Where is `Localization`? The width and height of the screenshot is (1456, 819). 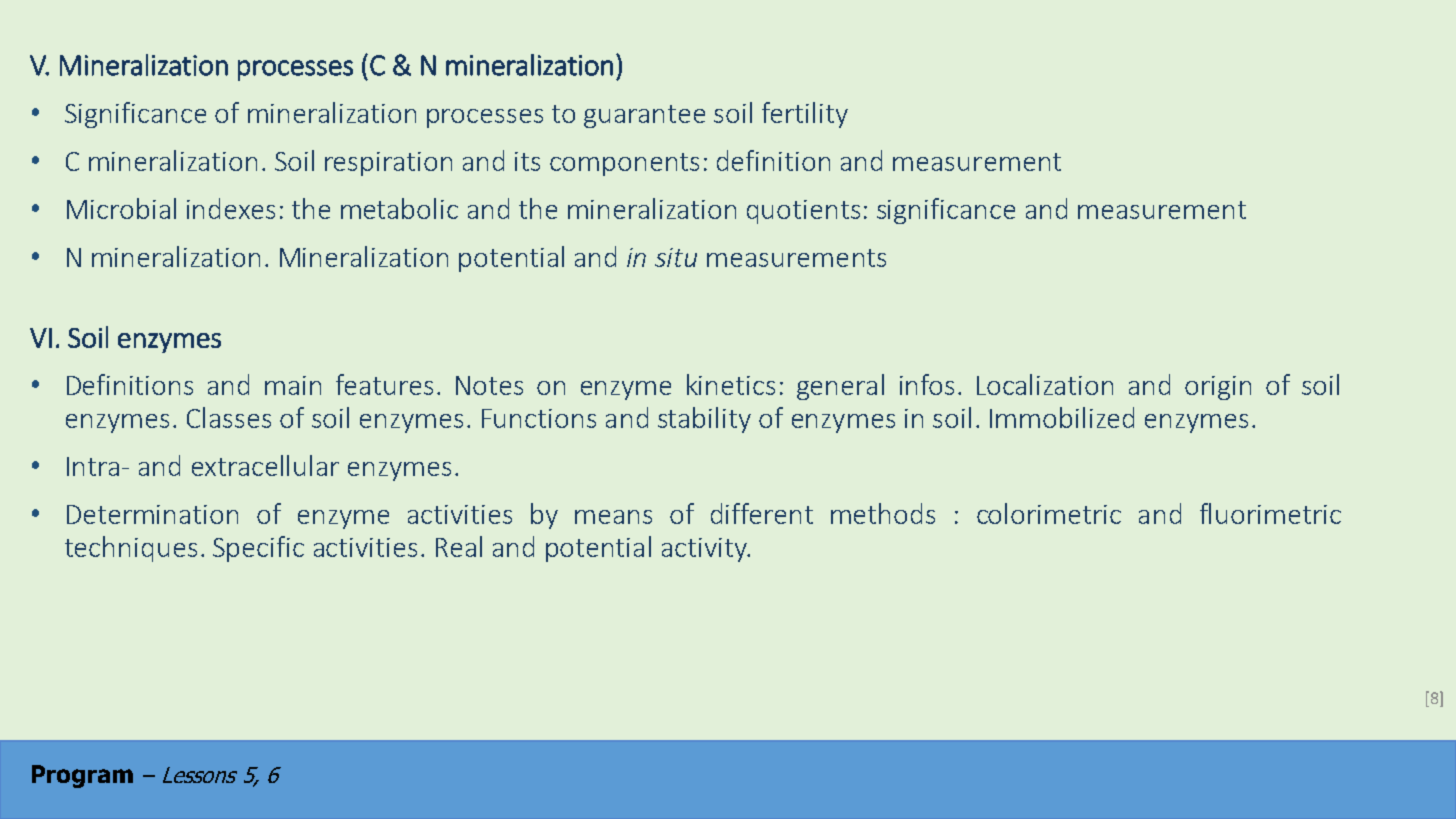 Localization is located at coordinates (1045, 384).
